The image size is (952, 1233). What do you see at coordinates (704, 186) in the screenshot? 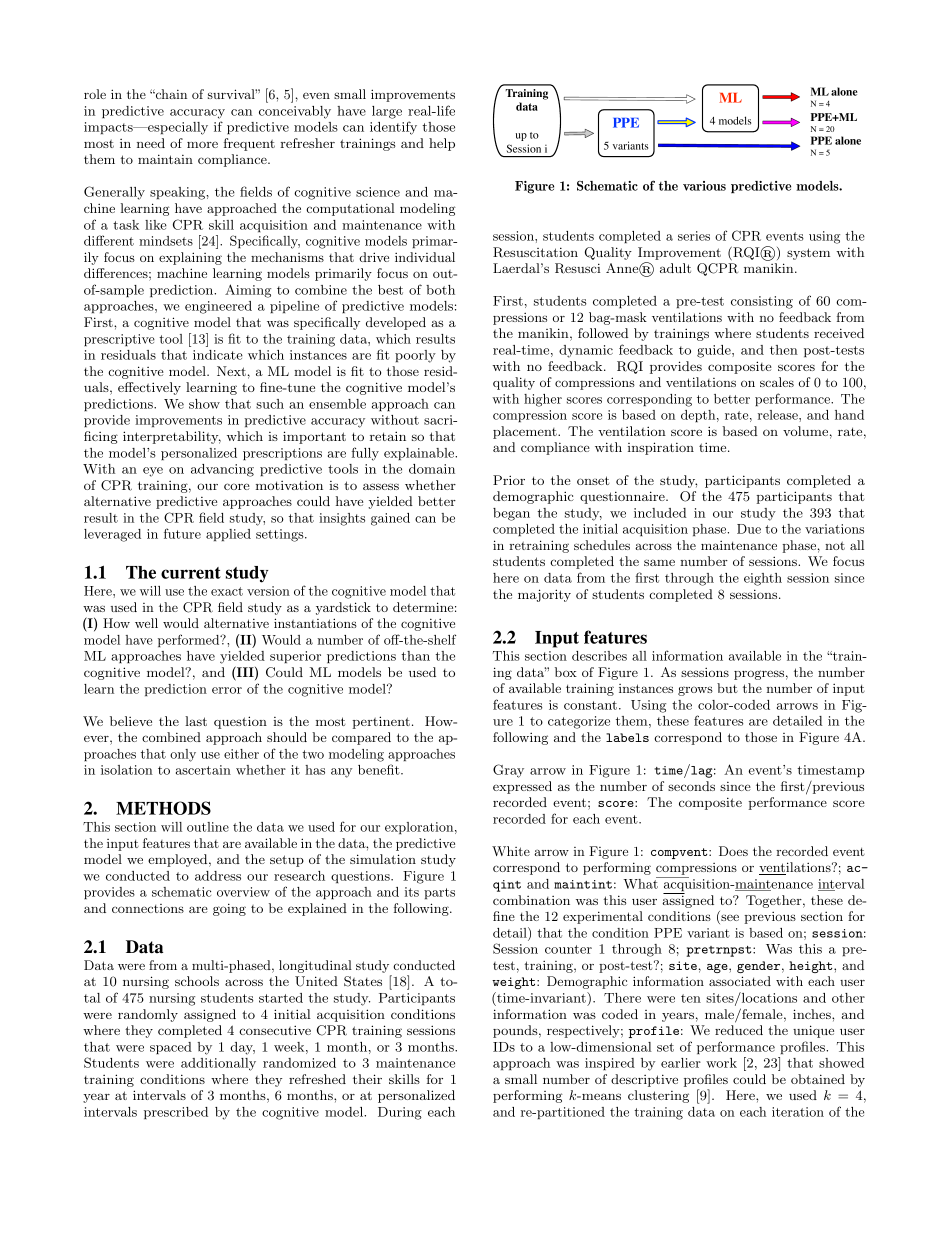
I see `various` at bounding box center [704, 186].
